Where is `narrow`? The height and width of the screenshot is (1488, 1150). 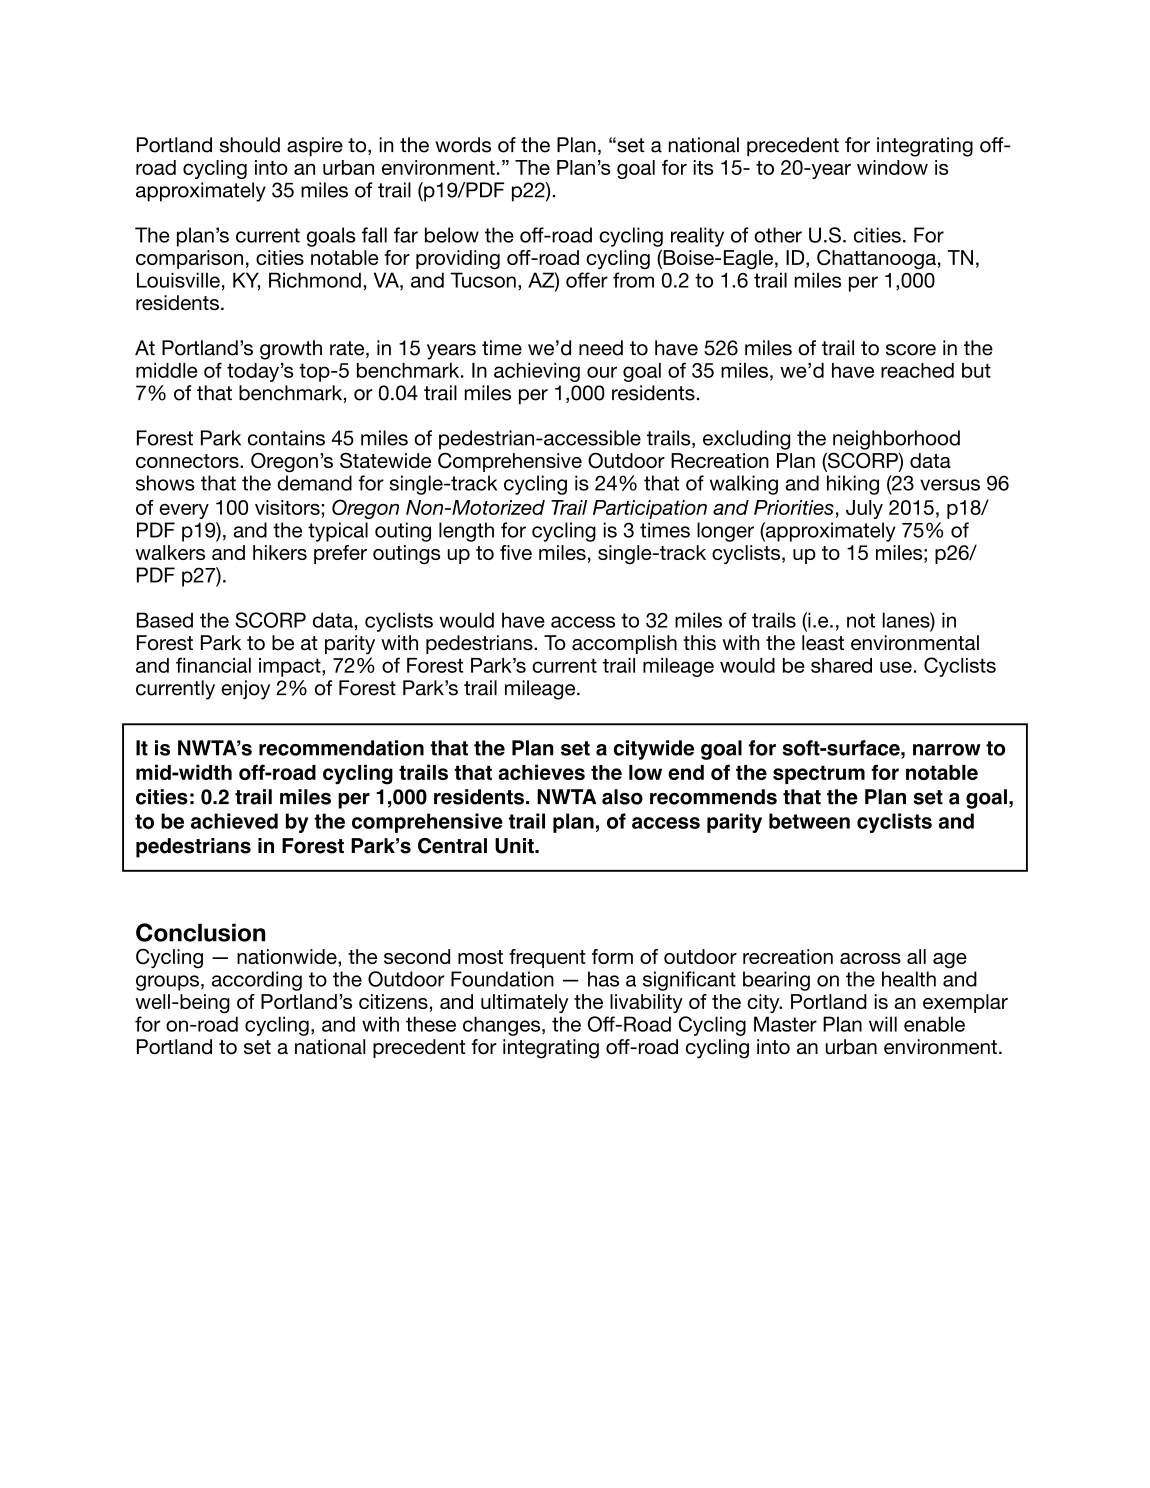 narrow is located at coordinates (947, 750).
